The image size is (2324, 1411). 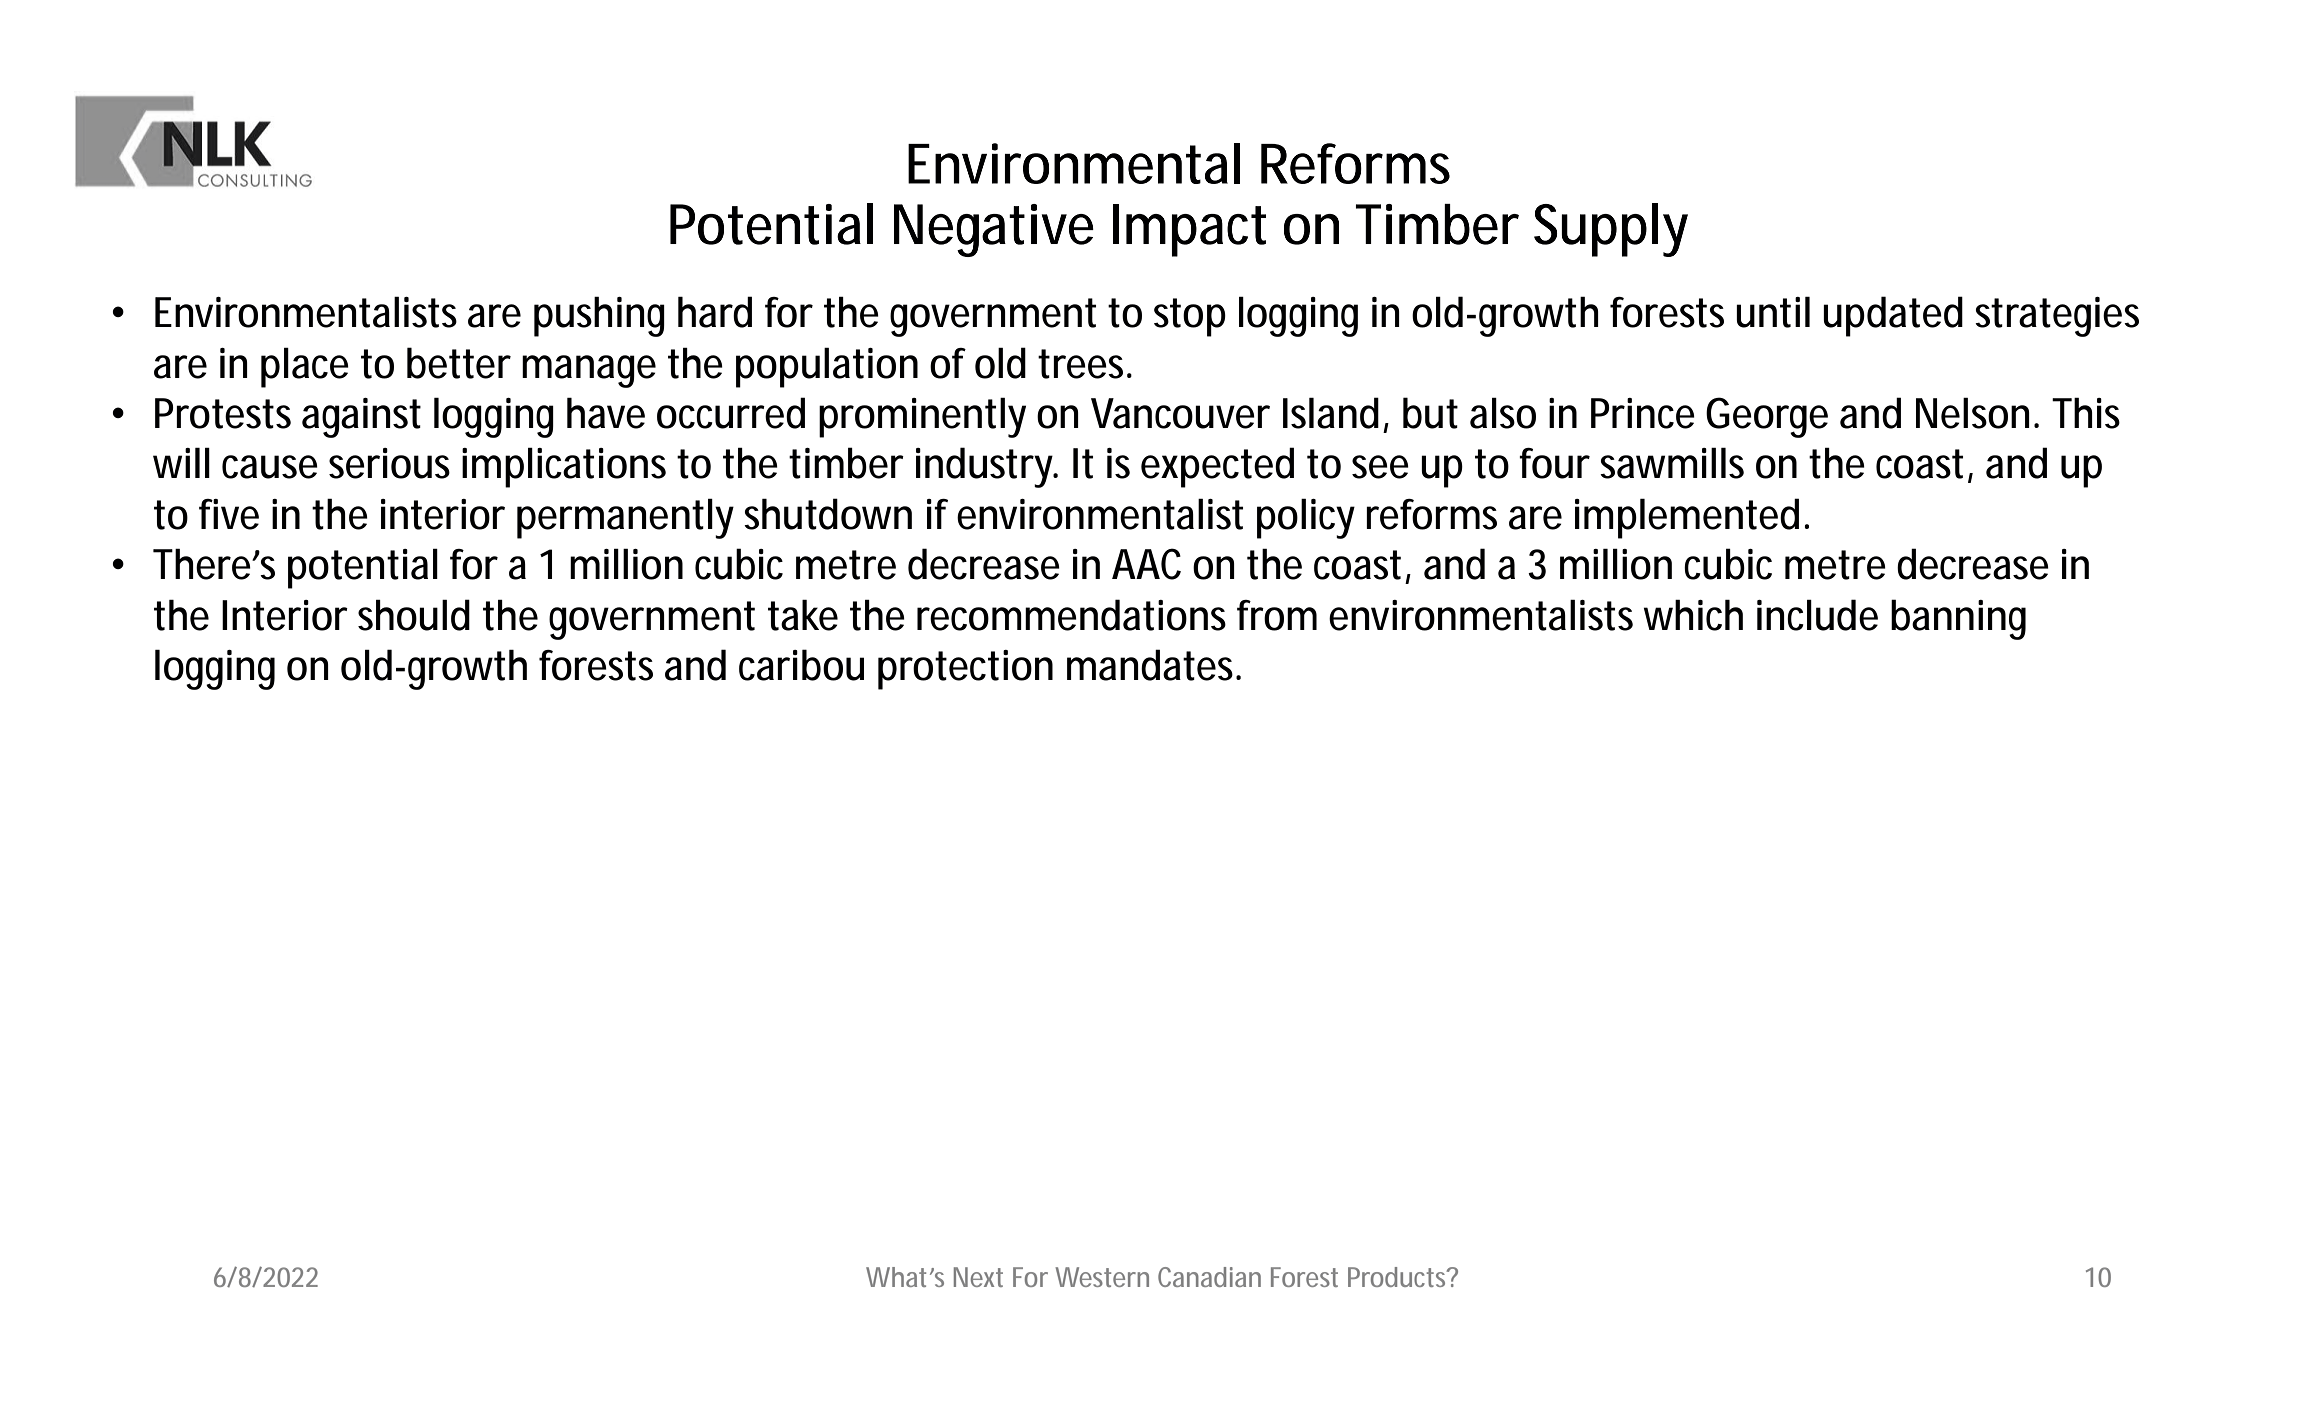 I want to click on banning, so click(x=1958, y=619).
